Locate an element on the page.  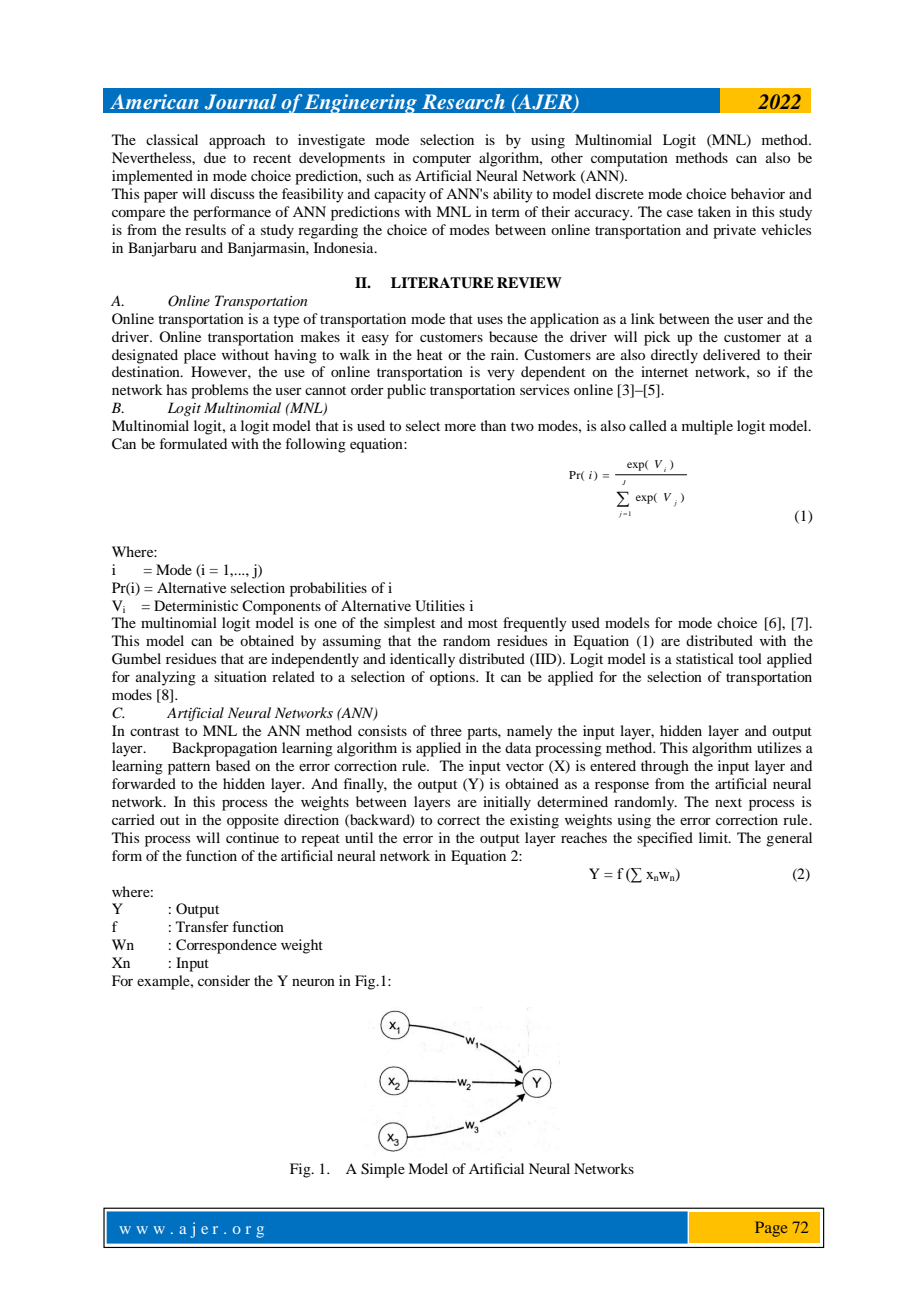
more is located at coordinates (460, 427).
